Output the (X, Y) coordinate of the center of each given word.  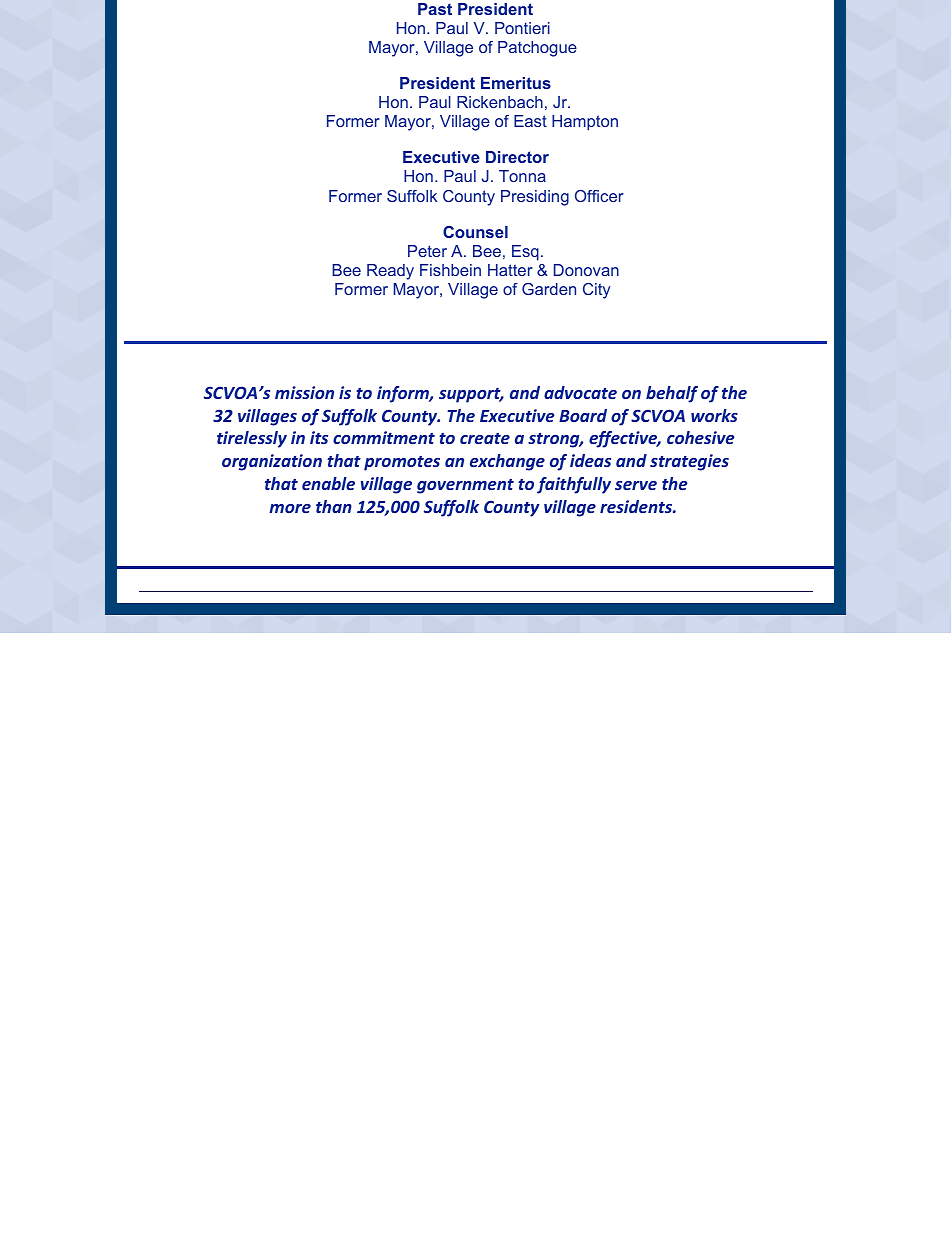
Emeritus (516, 83)
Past (435, 9)
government (465, 486)
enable (328, 483)
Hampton (585, 123)
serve (636, 485)
